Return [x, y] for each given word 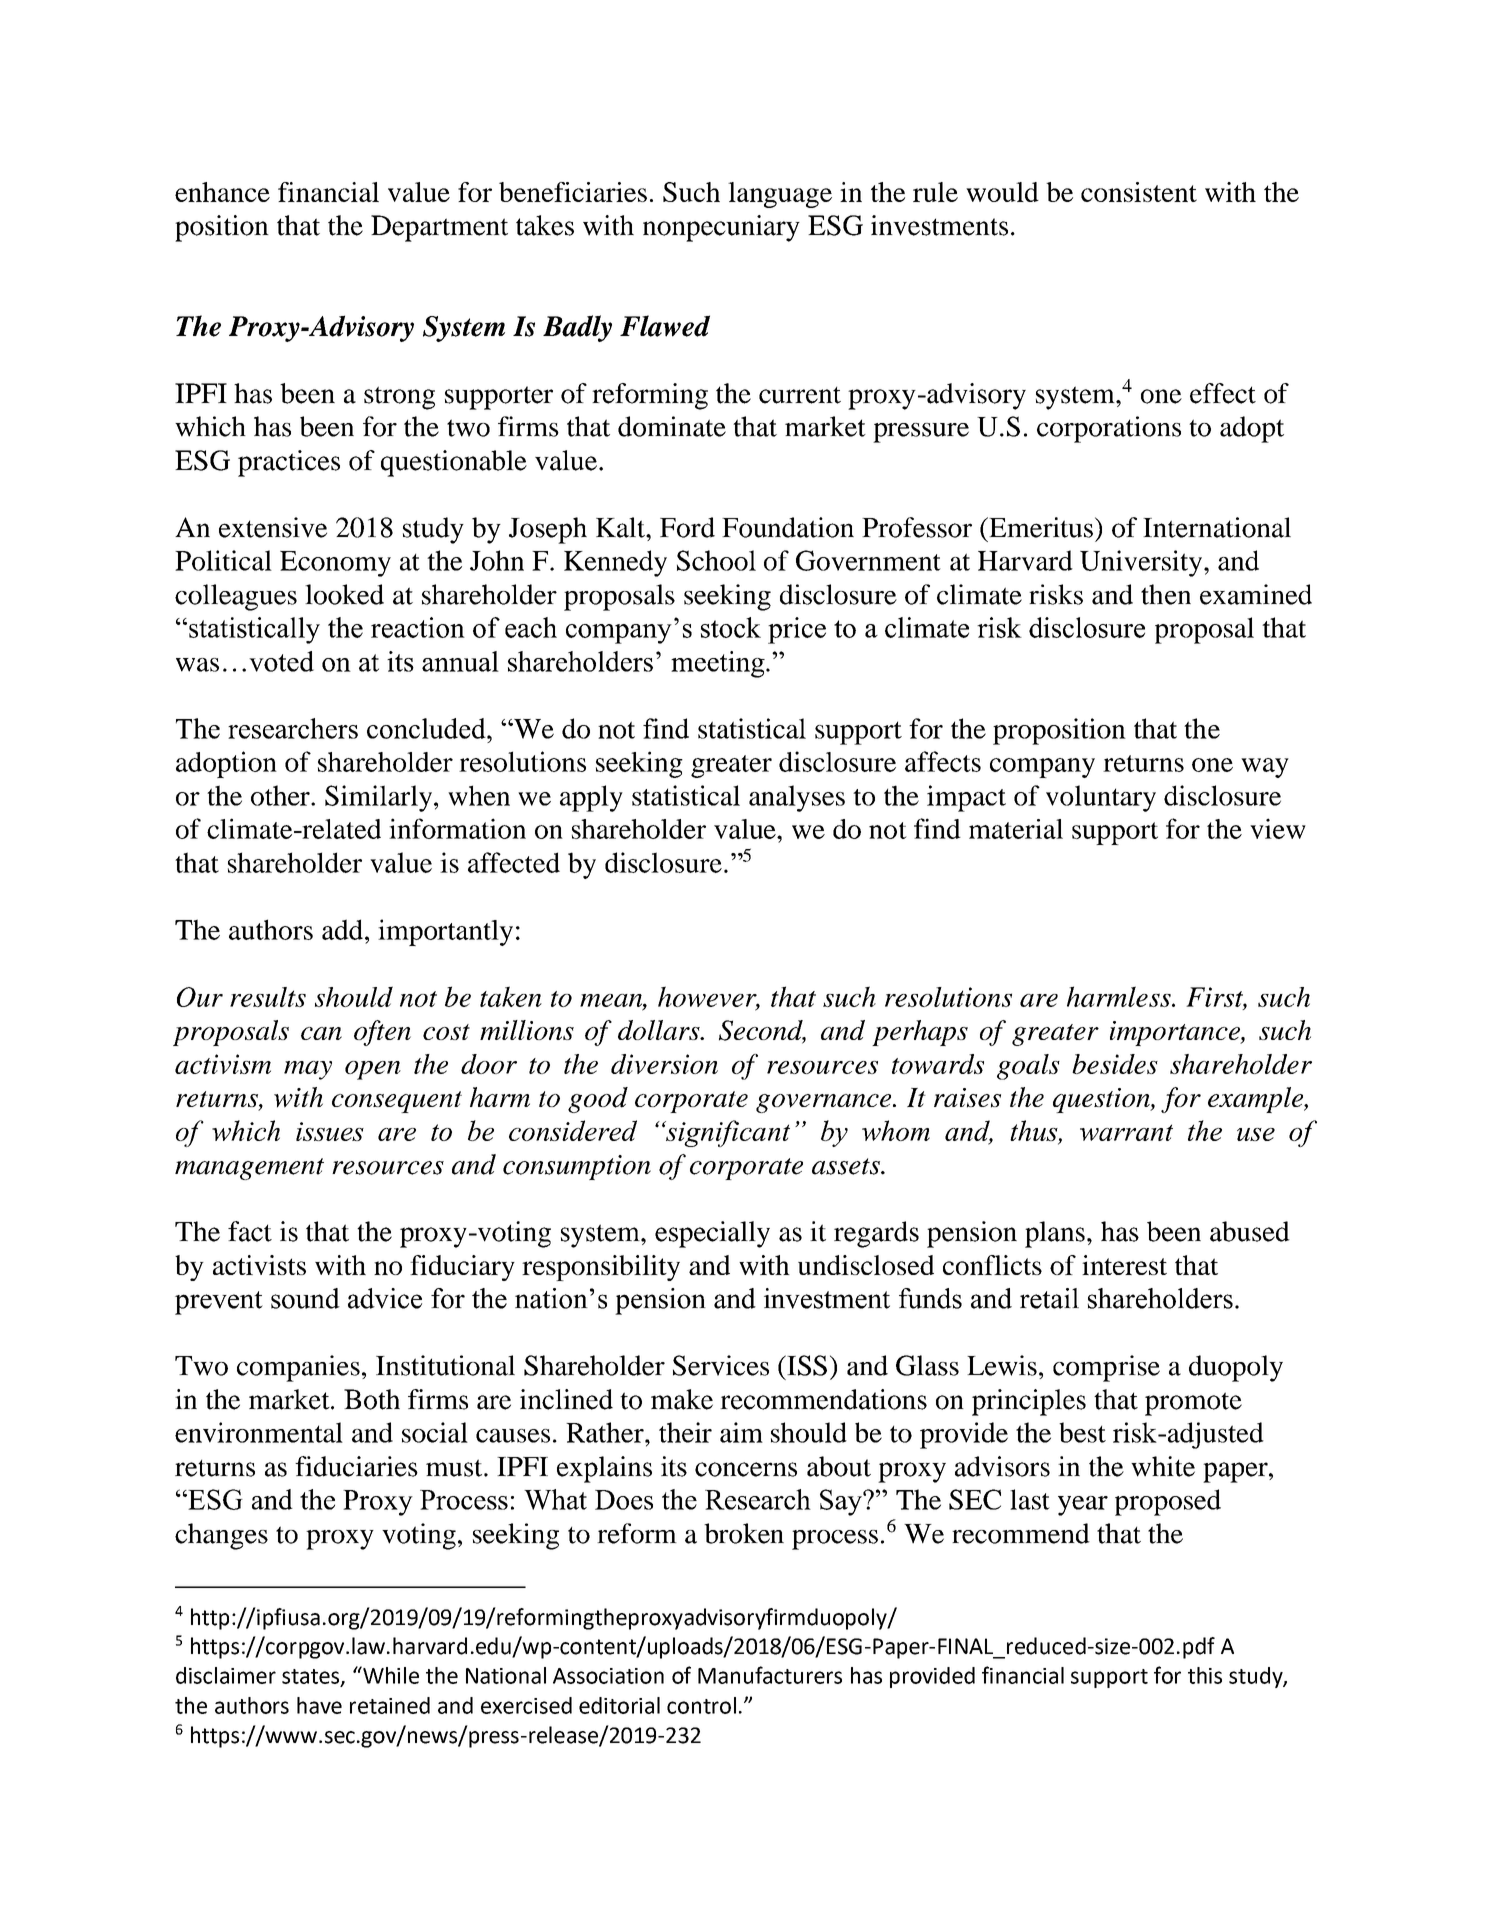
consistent [1139, 192]
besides [1115, 1064]
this [1205, 1675]
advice [385, 1298]
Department [439, 228]
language [780, 195]
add [342, 929]
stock [731, 627]
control [701, 1705]
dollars [660, 1030]
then [1166, 594]
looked [344, 594]
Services [721, 1365]
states [312, 1677]
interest [1124, 1265]
